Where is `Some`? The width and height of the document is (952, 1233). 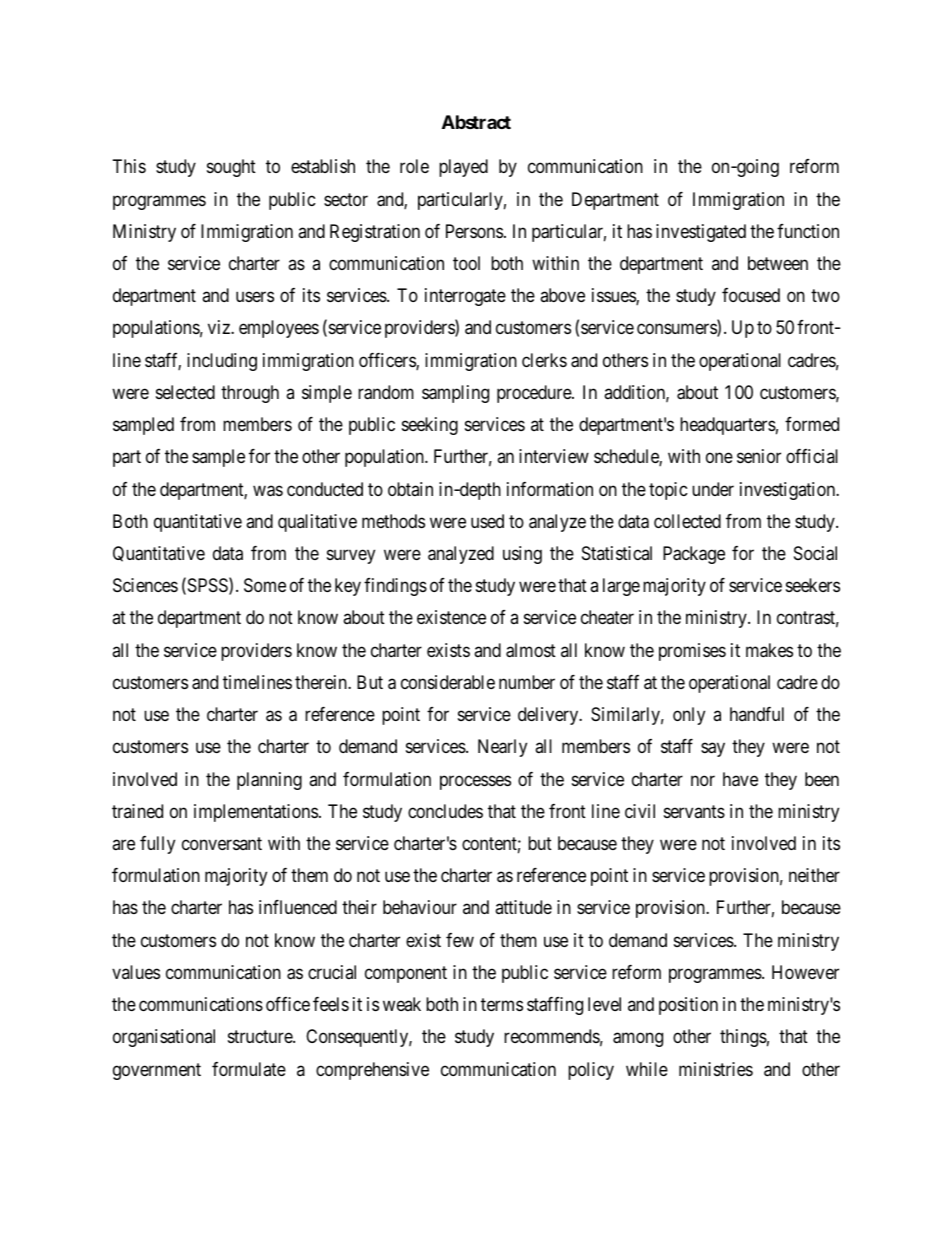 Some is located at coordinates (265, 585).
